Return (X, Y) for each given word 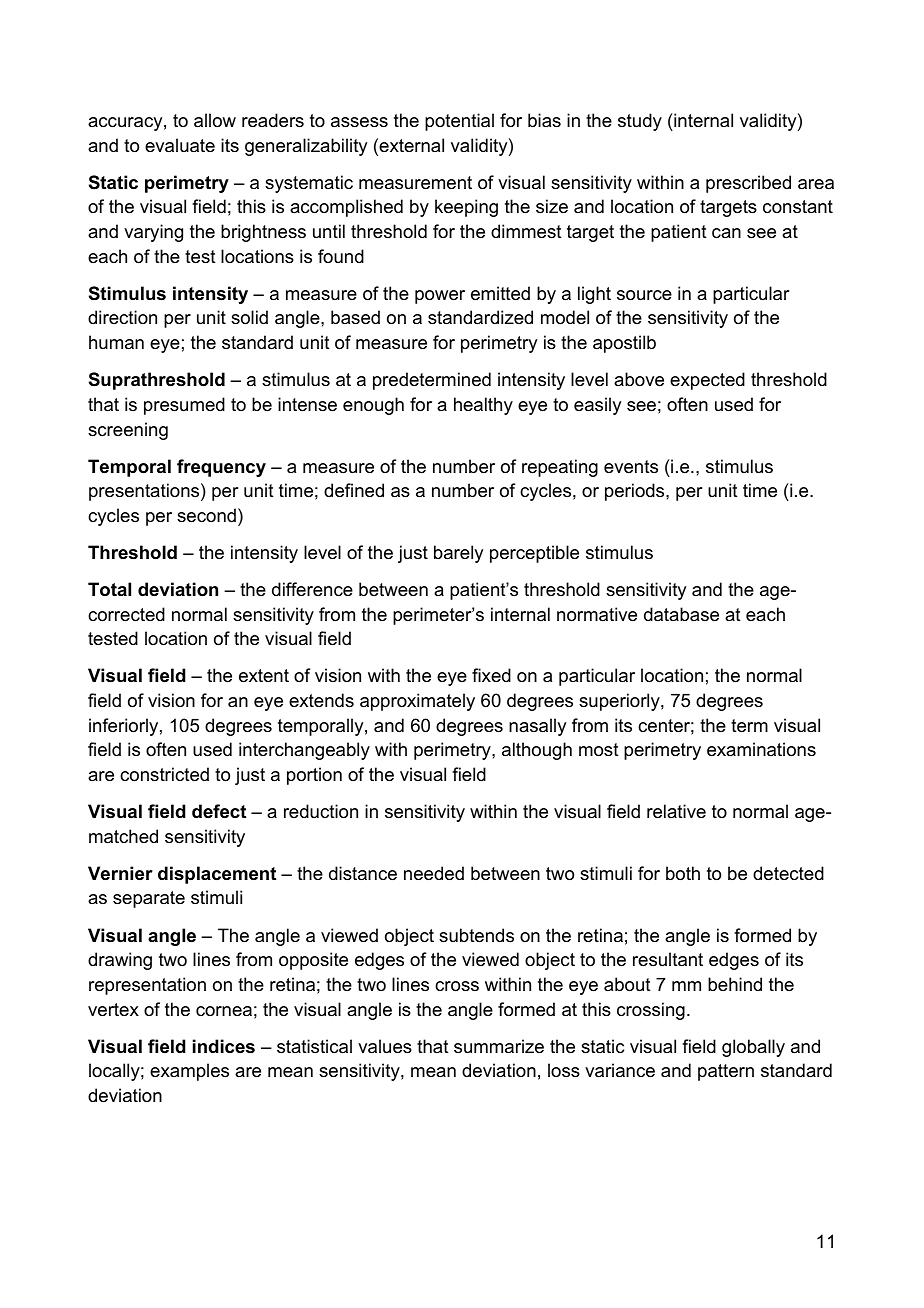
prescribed (748, 184)
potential (459, 122)
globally (753, 1048)
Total (109, 589)
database (681, 614)
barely (458, 554)
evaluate (180, 145)
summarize (499, 1046)
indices (224, 1046)
